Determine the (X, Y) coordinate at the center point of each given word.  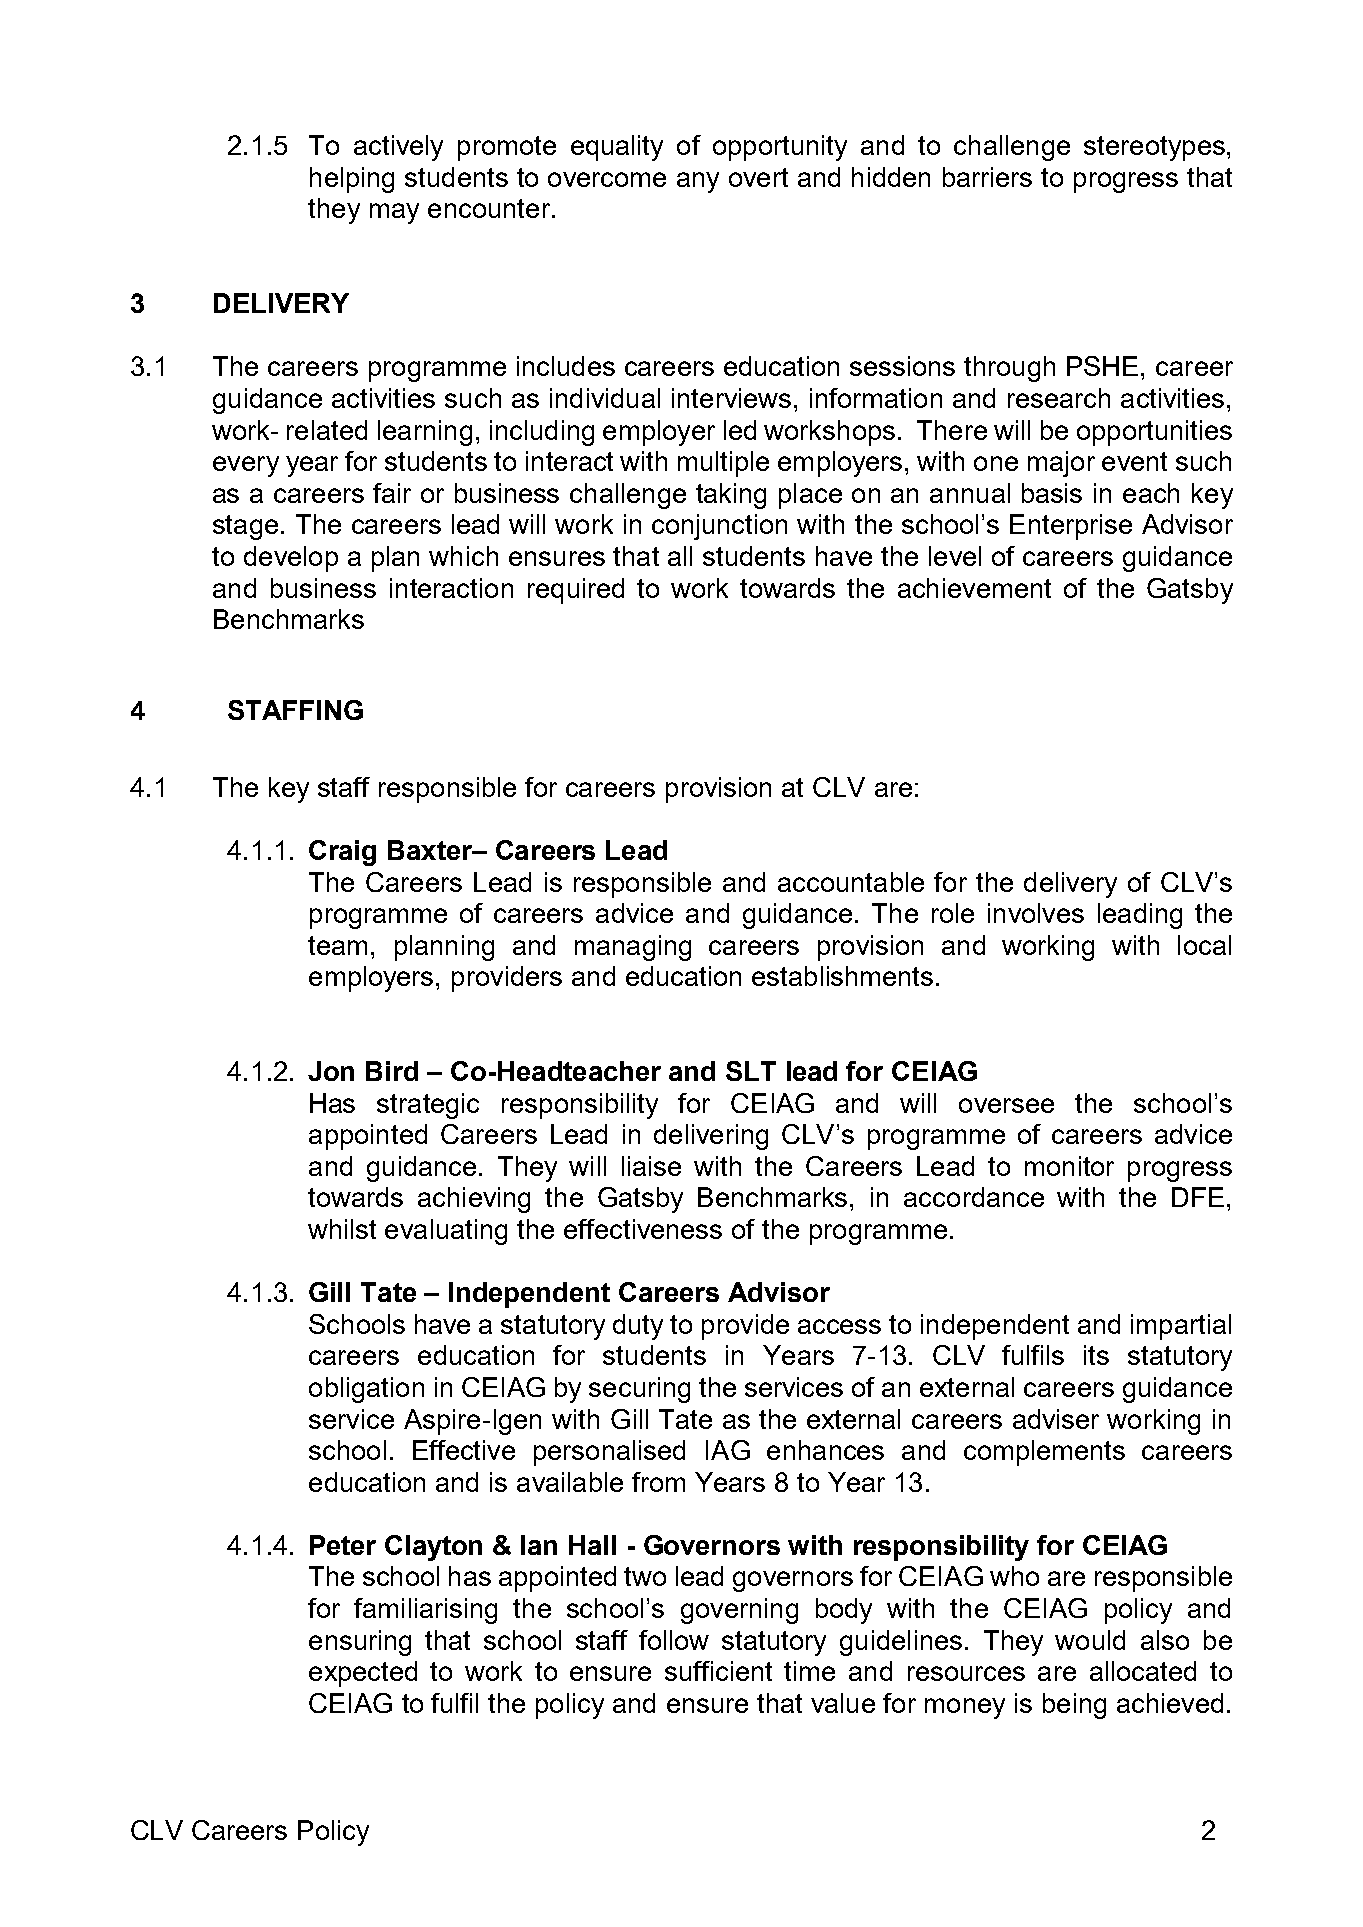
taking (731, 496)
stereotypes (1154, 148)
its (1096, 1355)
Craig (342, 853)
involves (1036, 913)
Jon (331, 1071)
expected (363, 1674)
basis (1052, 493)
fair (392, 493)
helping (352, 180)
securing (639, 1390)
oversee (1006, 1105)
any (698, 182)
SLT (751, 1071)
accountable (851, 882)
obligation (366, 1390)
